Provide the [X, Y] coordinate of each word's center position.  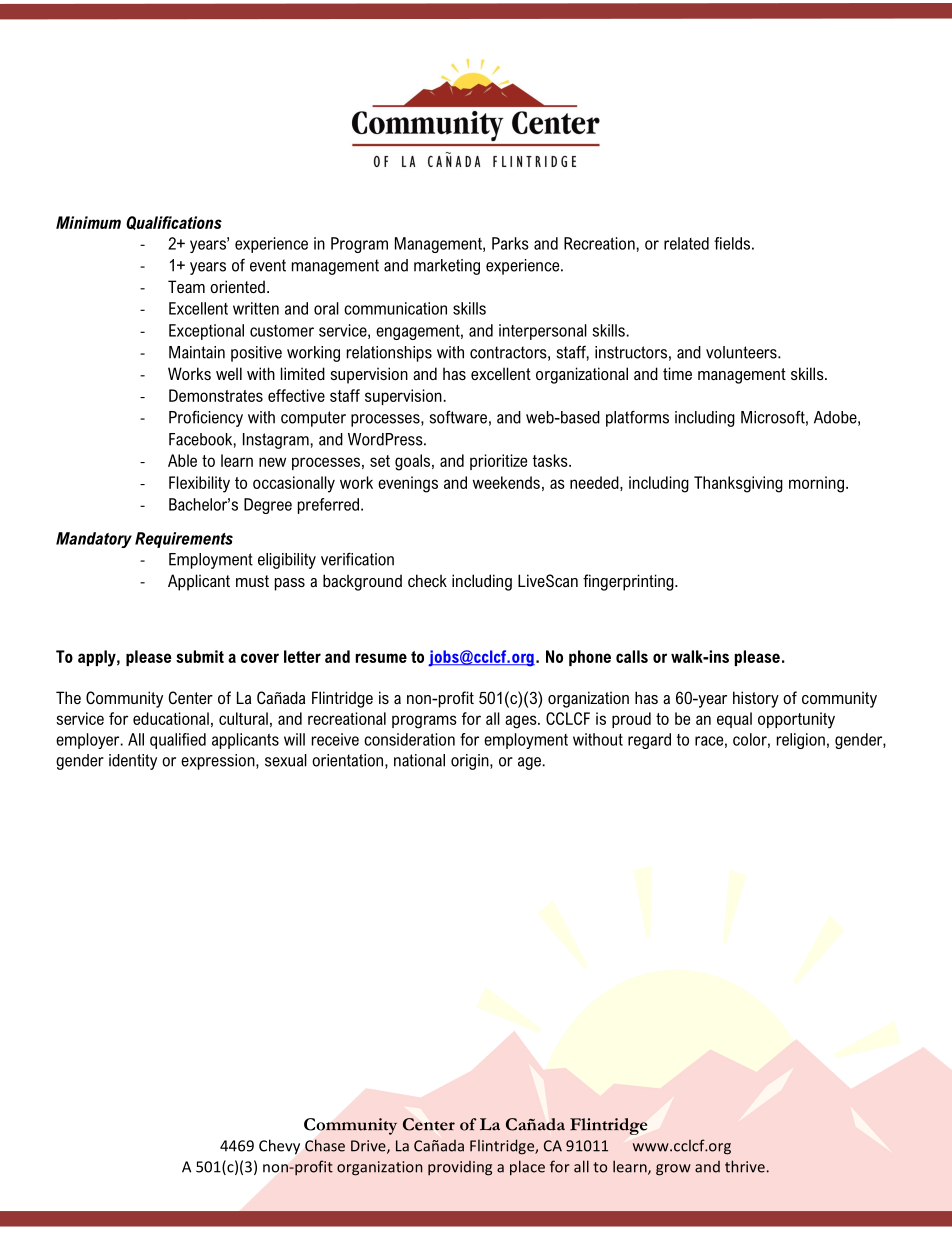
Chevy [279, 1147]
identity [133, 762]
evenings [408, 484]
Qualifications [174, 223]
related [686, 243]
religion [801, 741]
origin [471, 762]
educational [171, 718]
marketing [447, 267]
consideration [409, 739]
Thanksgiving [738, 484]
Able [182, 460]
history [756, 699]
